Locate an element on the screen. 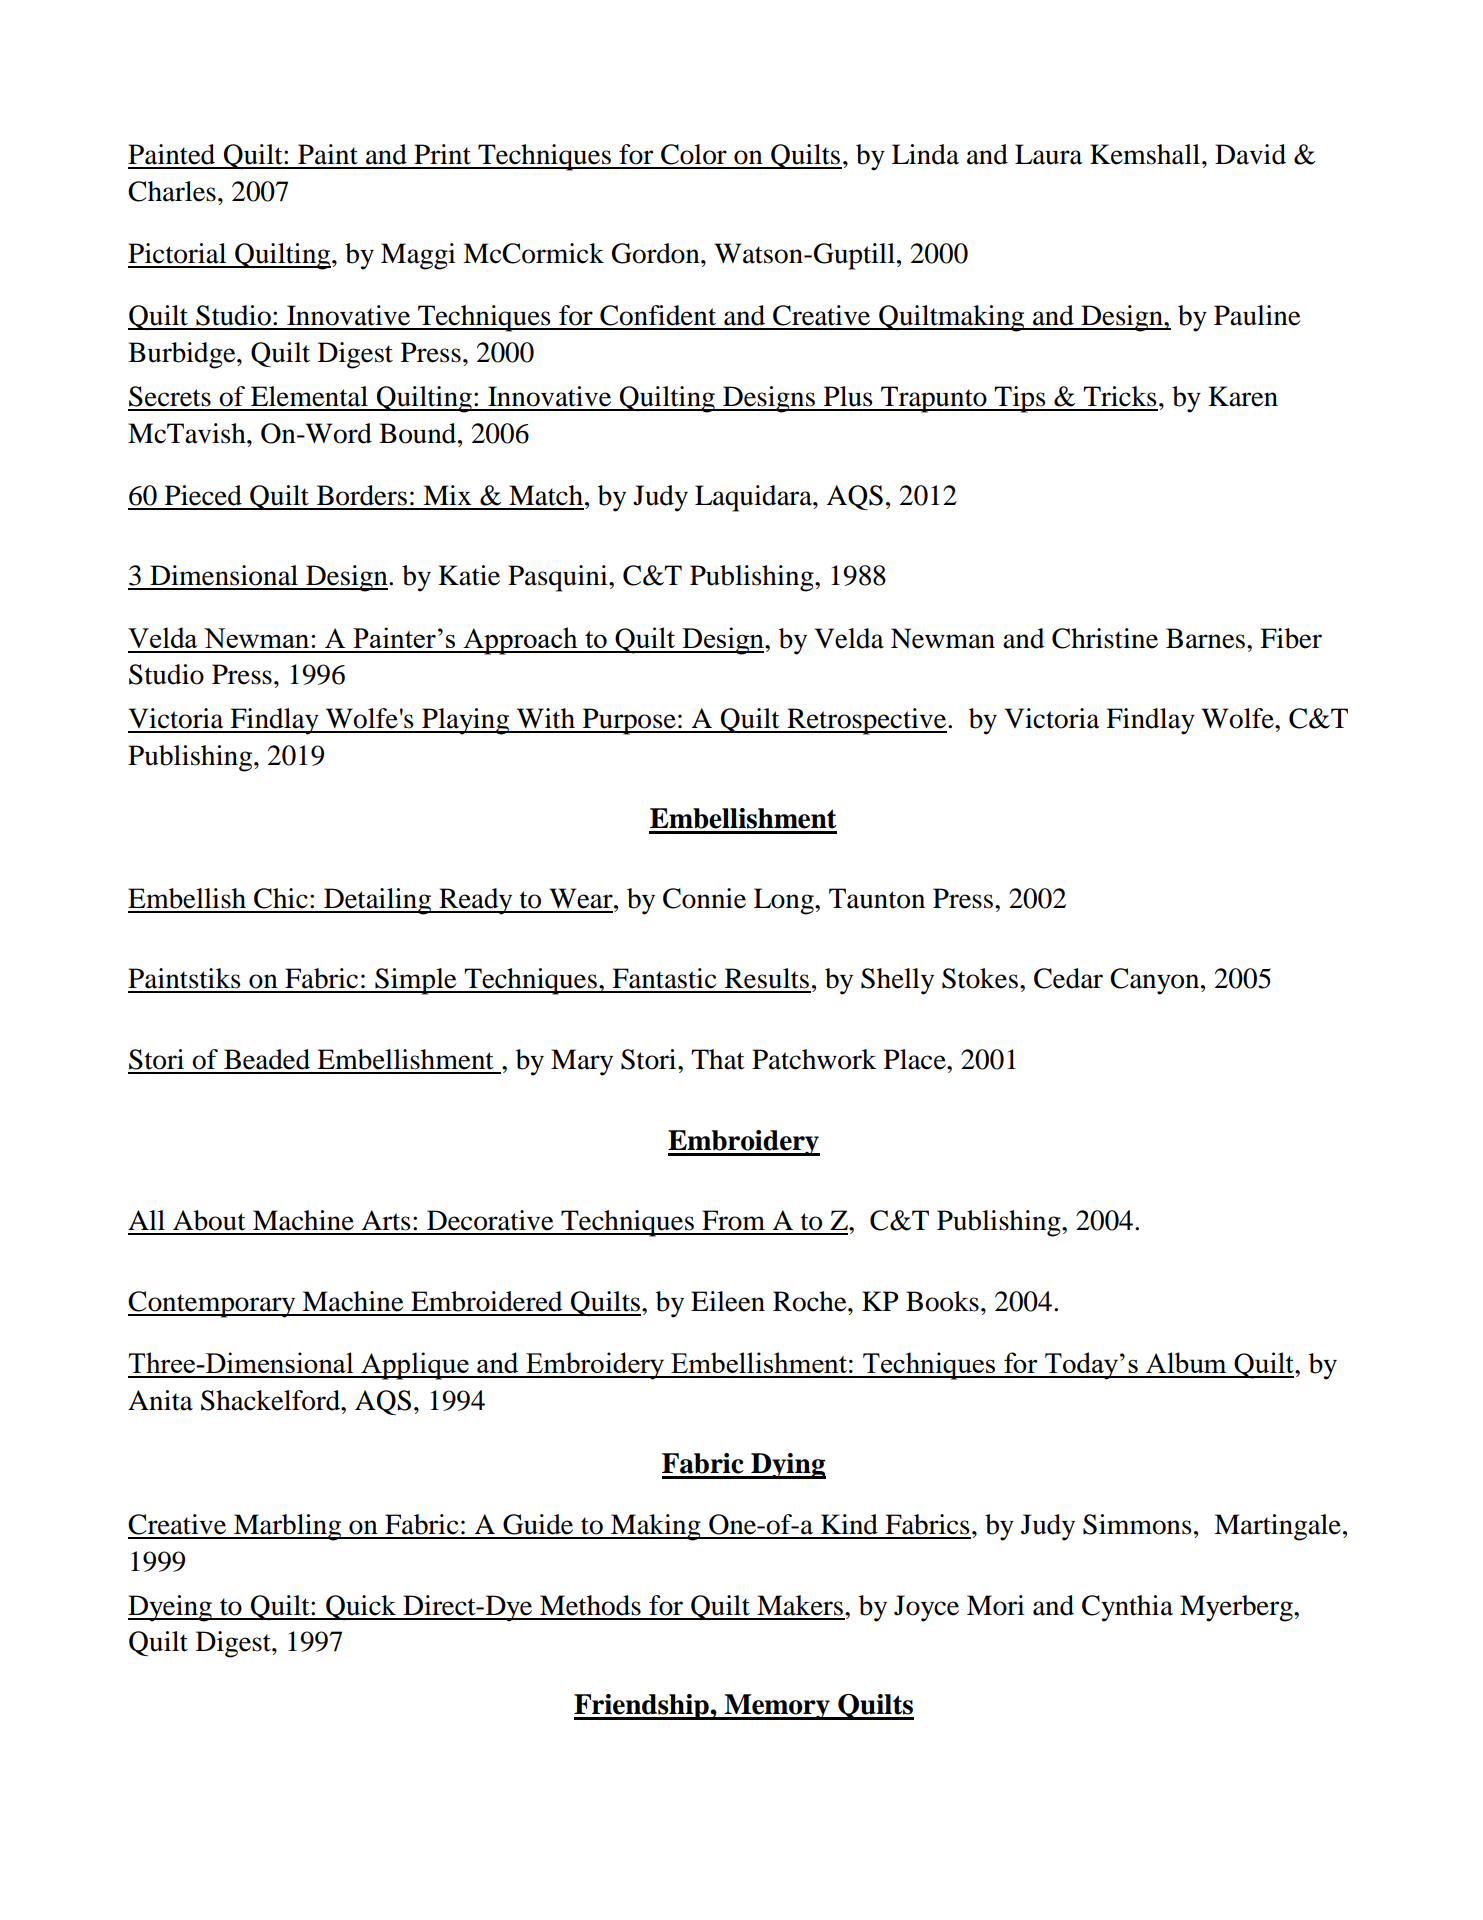 The image size is (1483, 1920). Books is located at coordinates (942, 1301).
